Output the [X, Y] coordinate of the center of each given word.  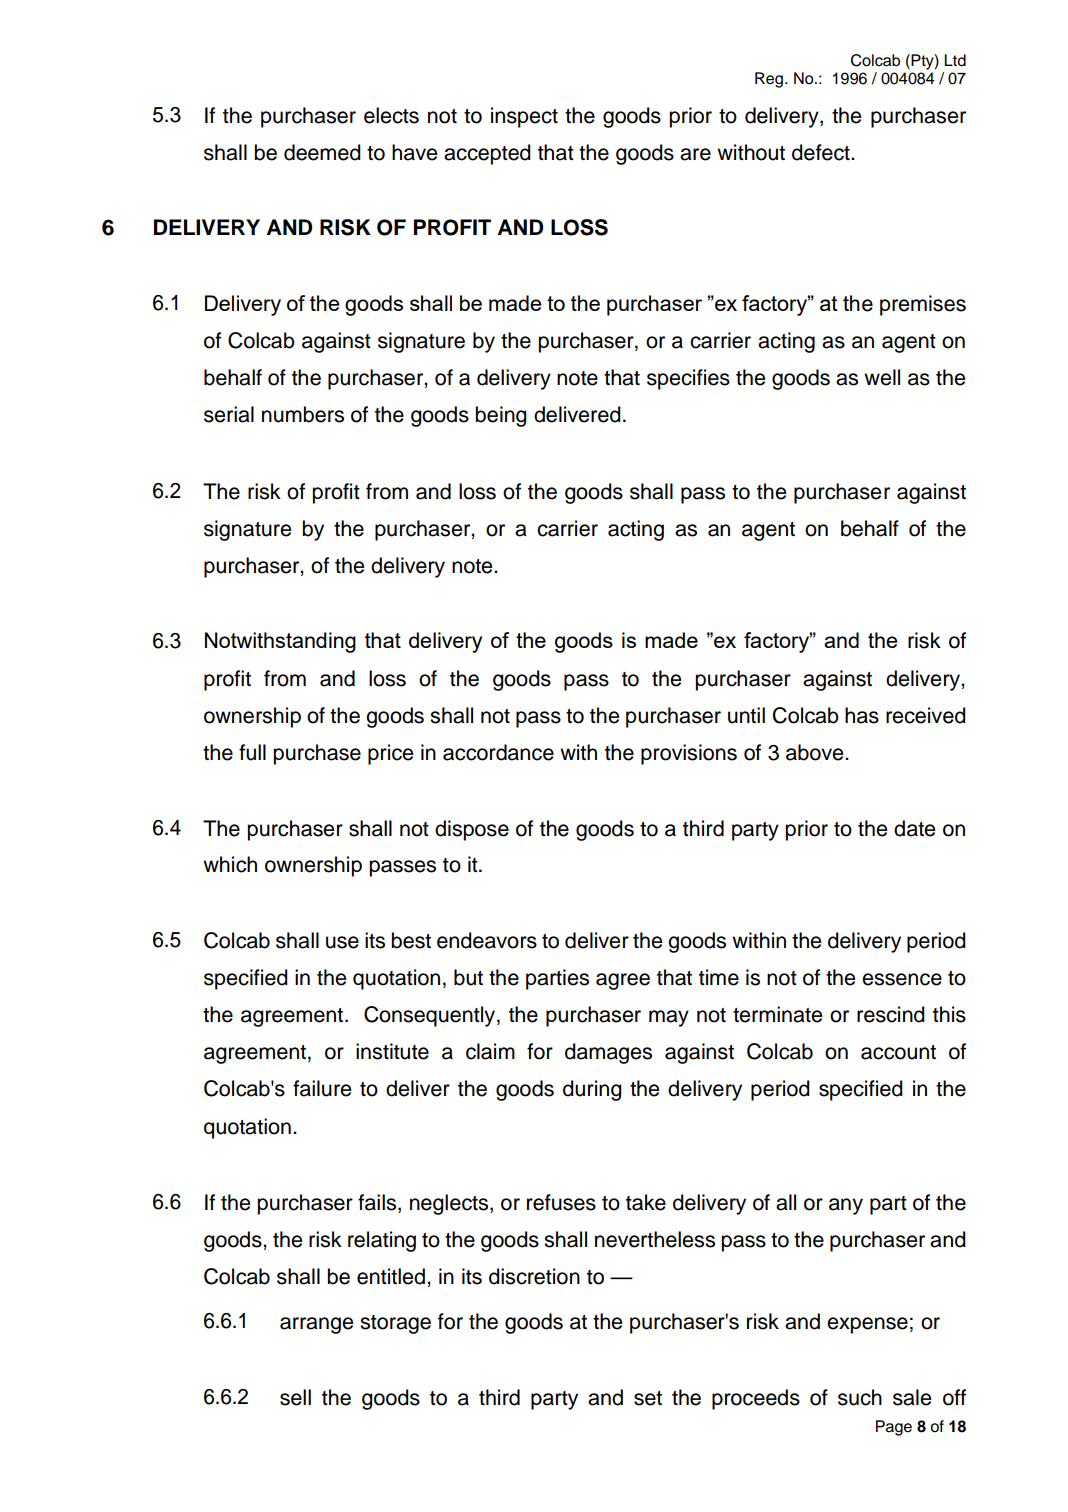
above [816, 752]
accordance [498, 752]
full [252, 752]
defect [822, 152]
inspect [524, 117]
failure [322, 1088]
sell [295, 1397]
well [882, 377]
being [501, 416]
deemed [322, 152]
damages [608, 1053]
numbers [303, 414]
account [898, 1052]
